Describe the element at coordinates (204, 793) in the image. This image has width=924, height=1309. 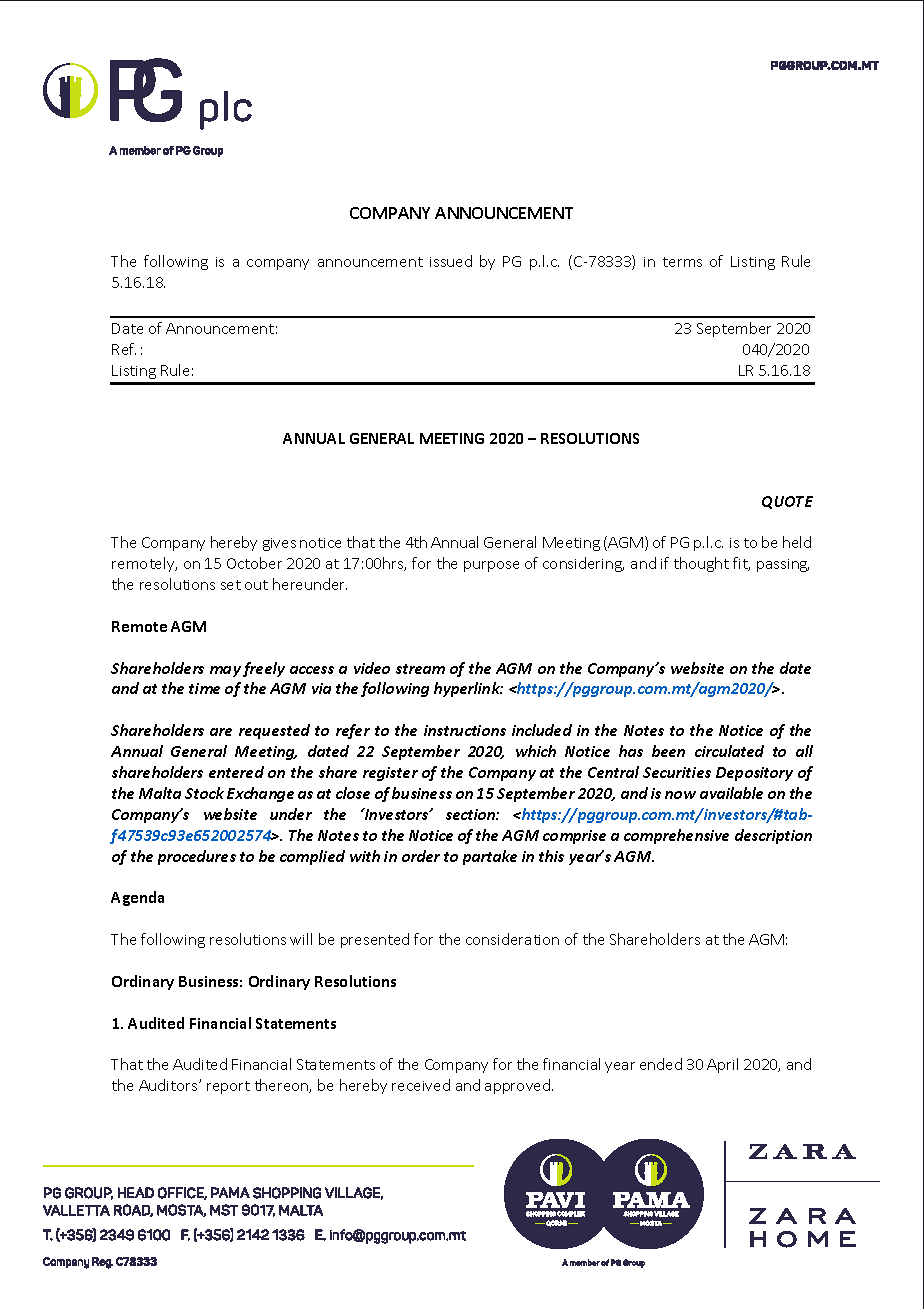
I see `Stock` at that location.
